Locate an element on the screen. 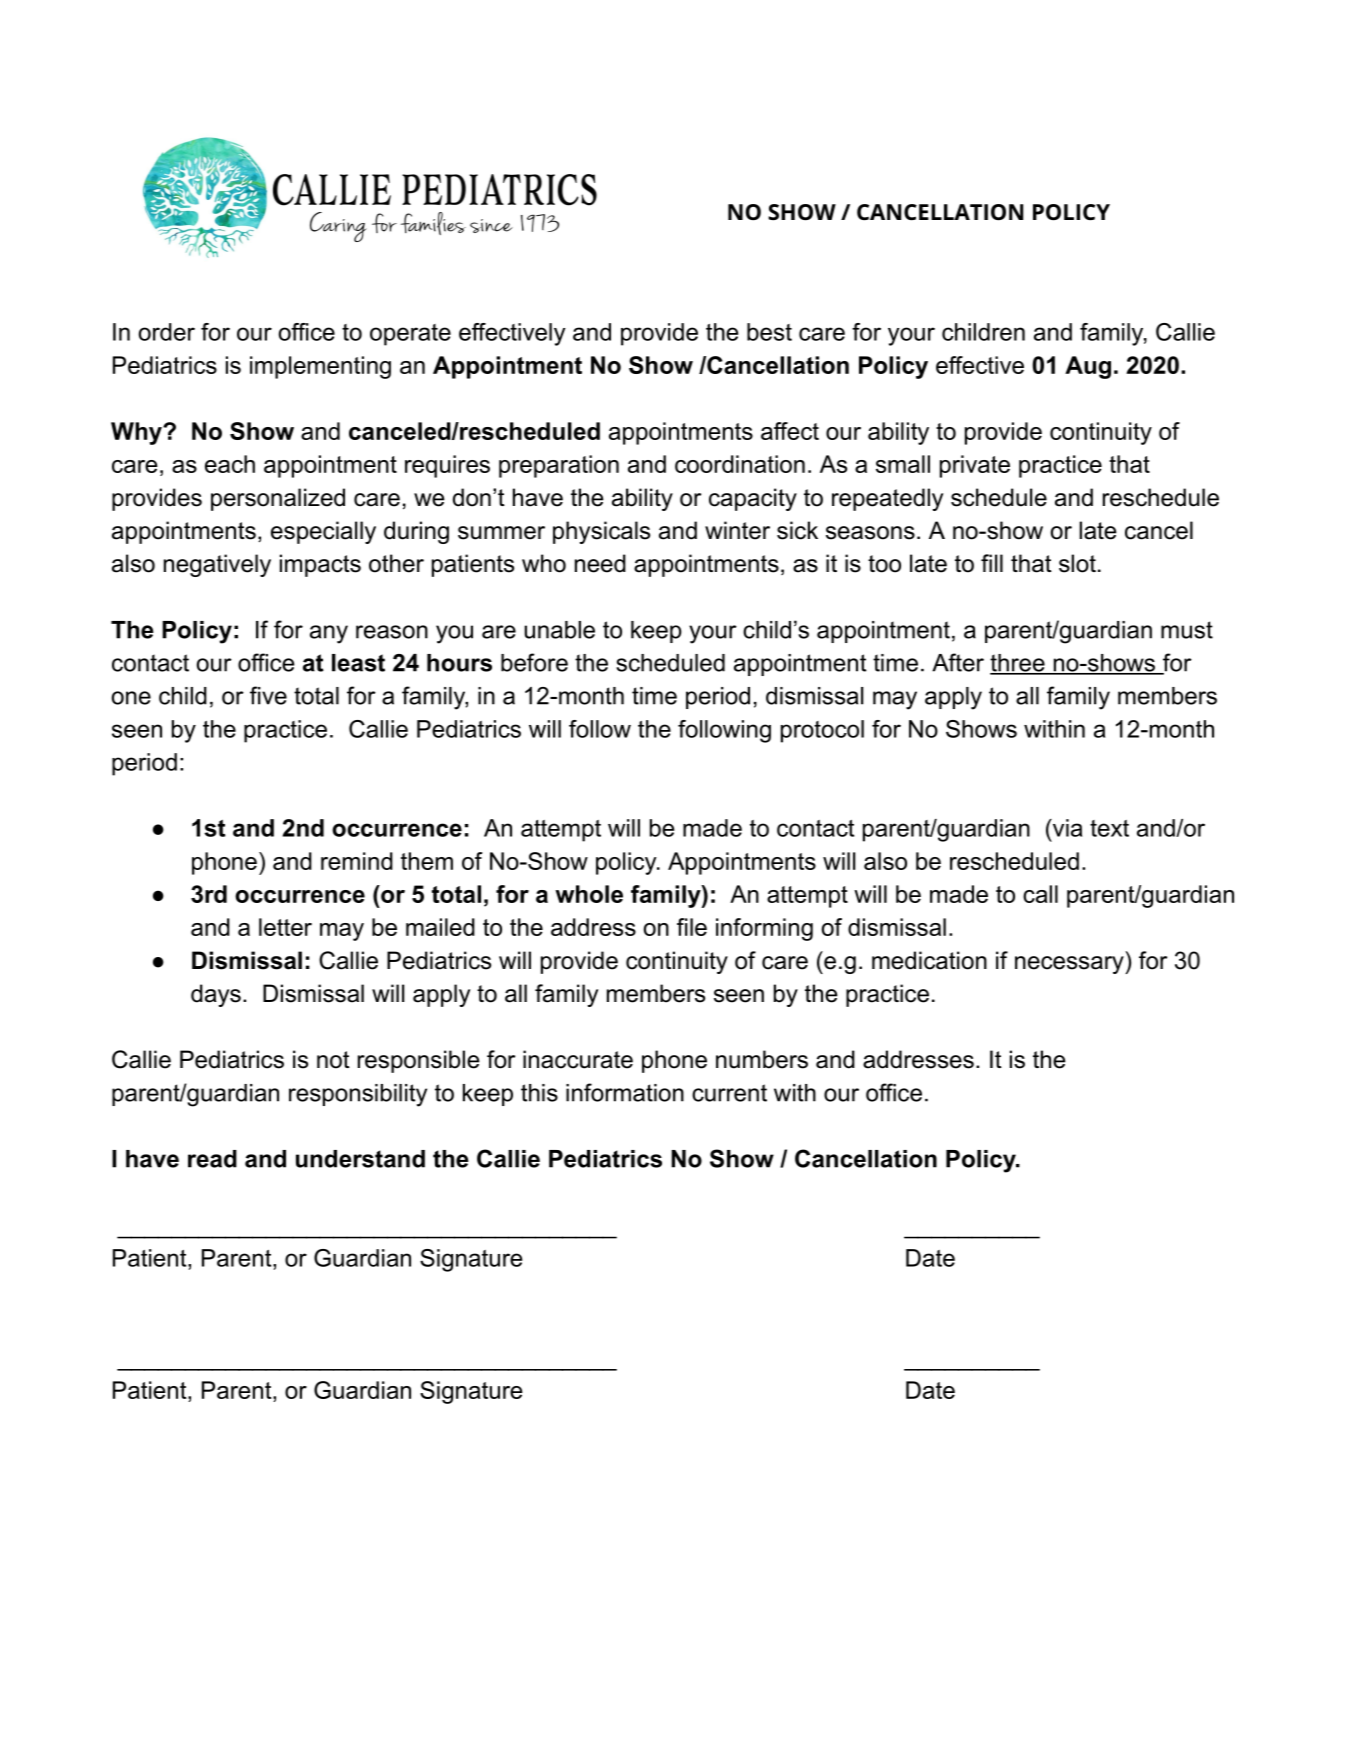 This screenshot has width=1349, height=1746. personalized is located at coordinates (278, 499).
